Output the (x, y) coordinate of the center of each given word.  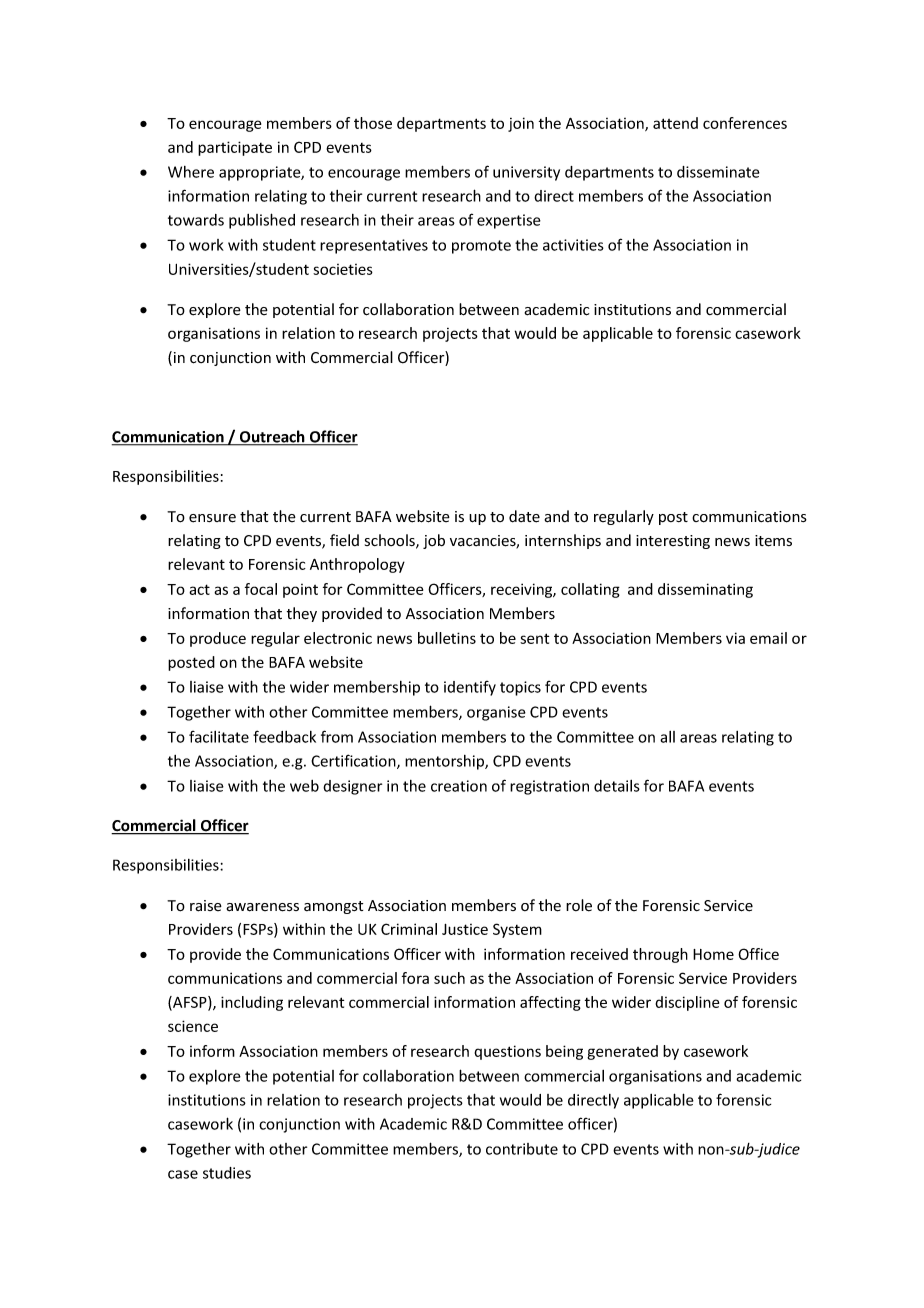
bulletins (447, 638)
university (526, 173)
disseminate (718, 172)
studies (227, 1173)
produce (218, 639)
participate (235, 148)
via (735, 638)
